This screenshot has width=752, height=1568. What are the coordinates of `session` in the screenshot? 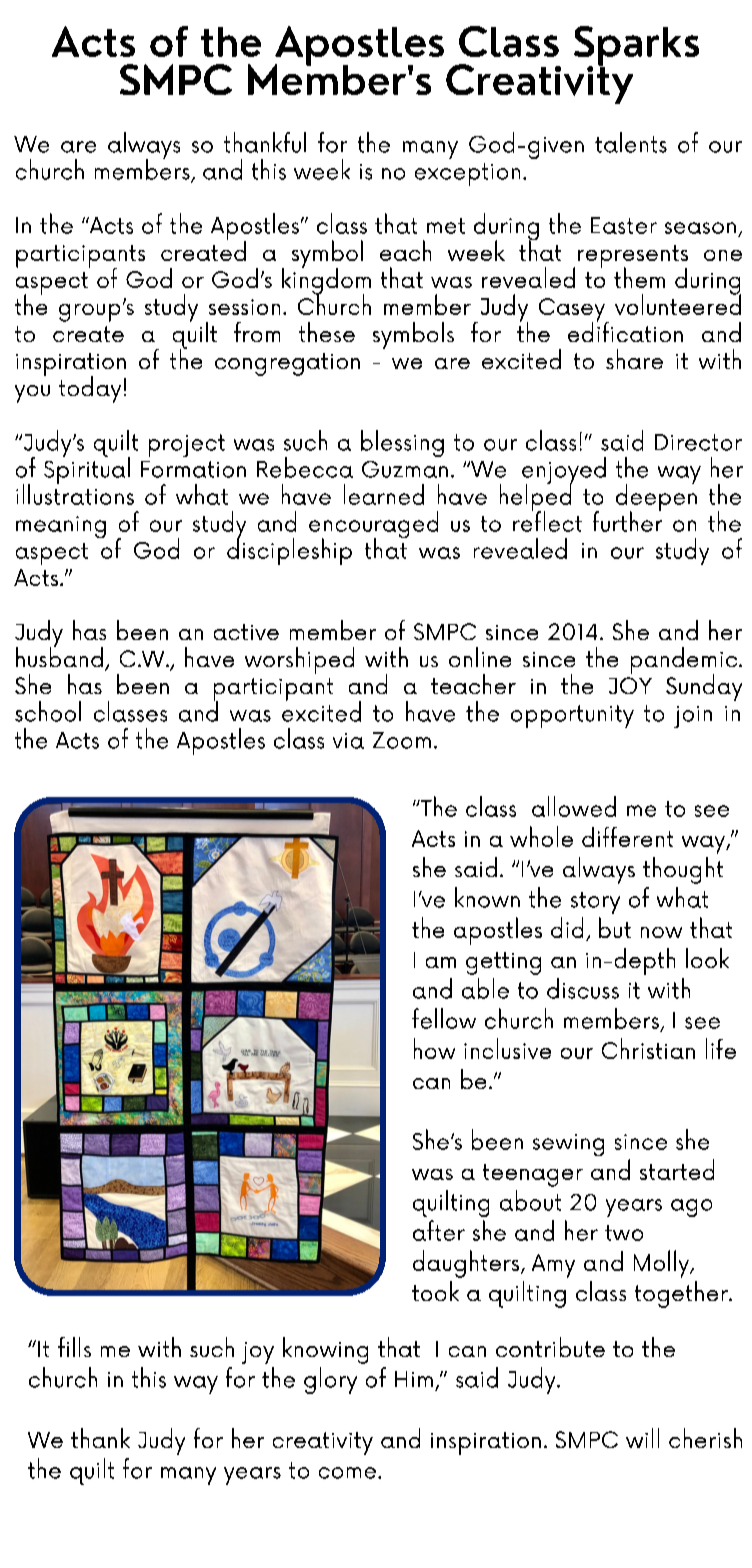 It's located at (244, 307).
